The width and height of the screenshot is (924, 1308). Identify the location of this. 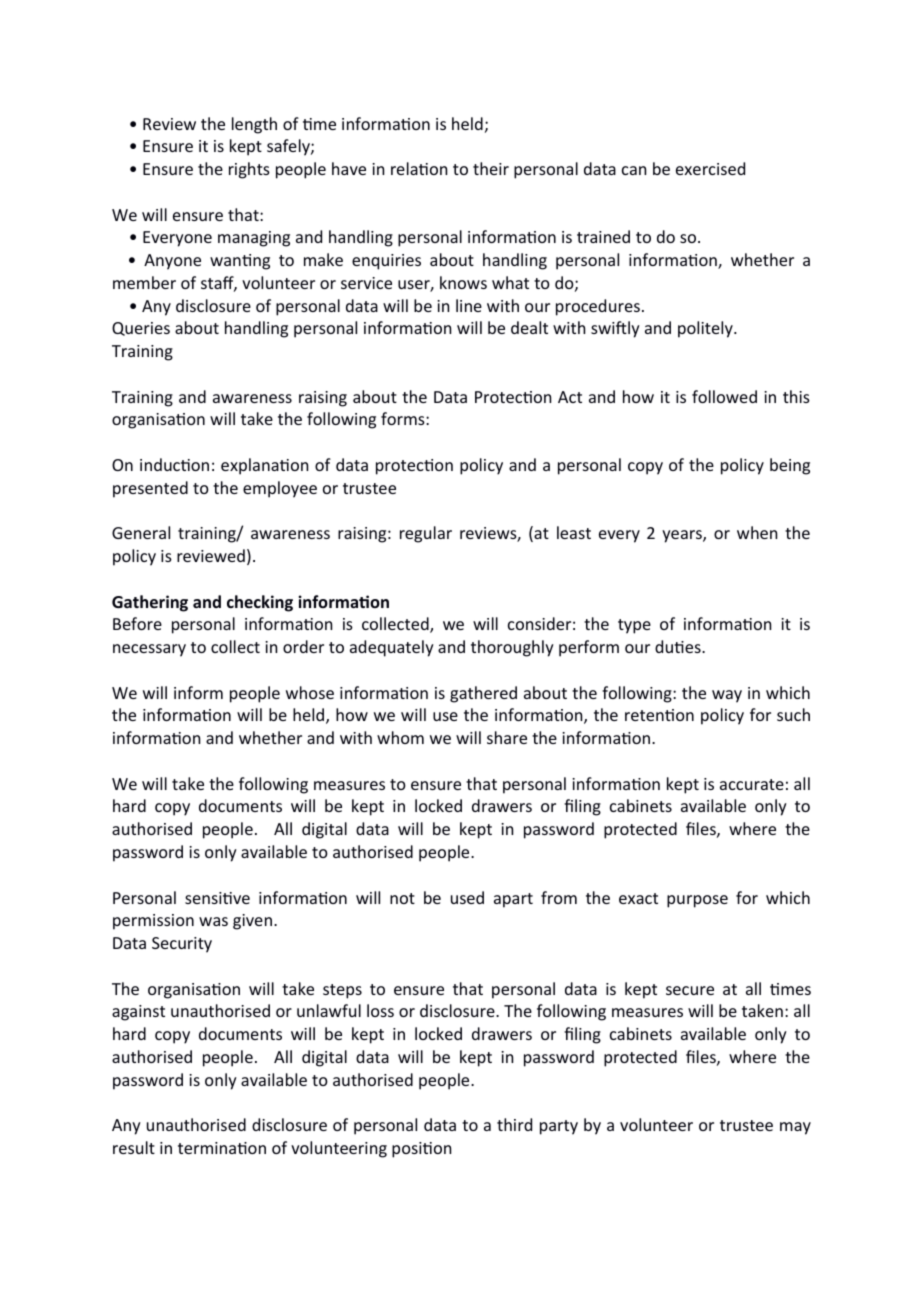
(796, 396).
